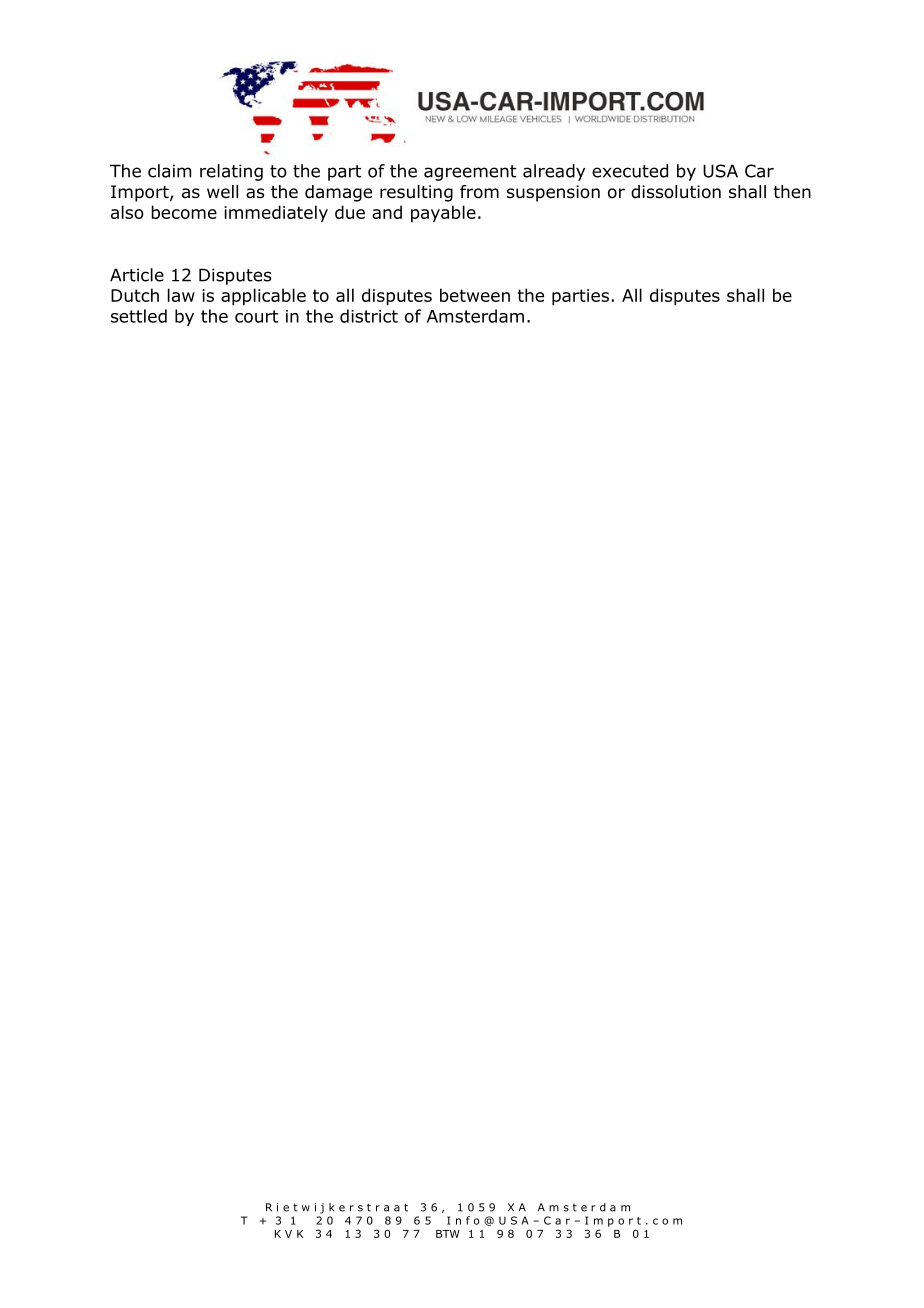  Describe the element at coordinates (475, 295) in the screenshot. I see `between` at that location.
